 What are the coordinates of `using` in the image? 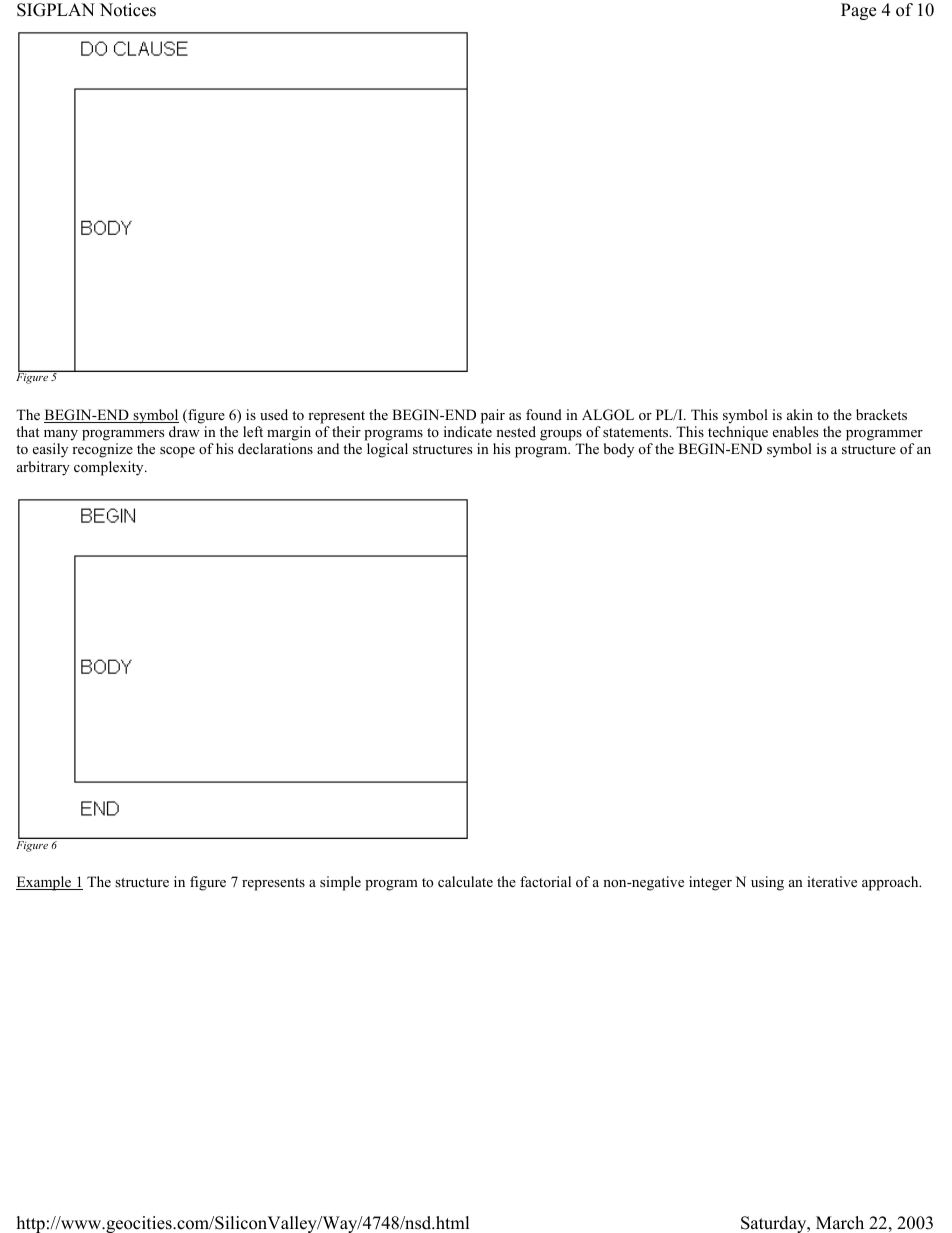 It's located at (767, 883).
